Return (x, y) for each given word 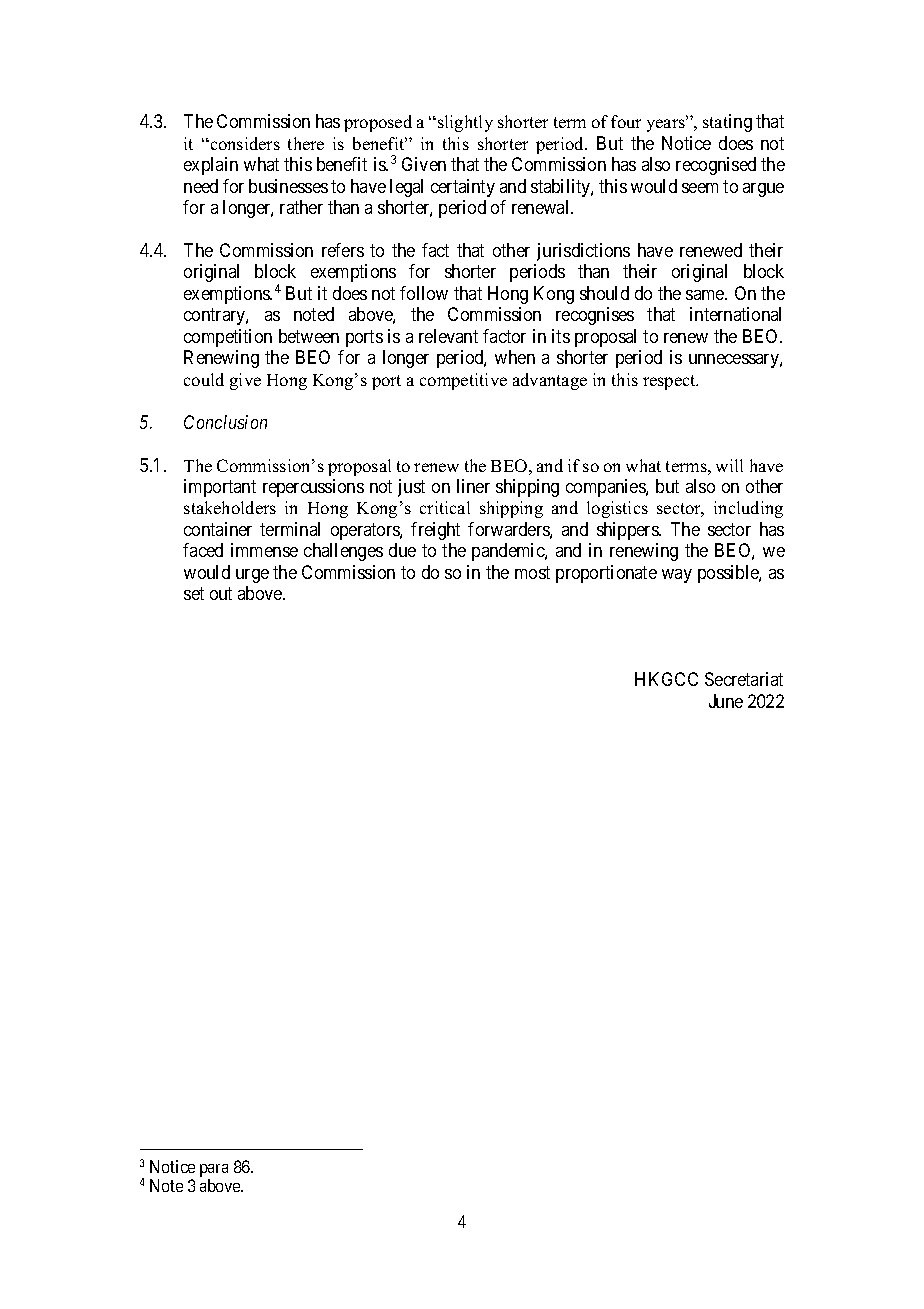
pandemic (509, 552)
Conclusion (225, 422)
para (214, 1172)
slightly (465, 123)
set (194, 593)
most (532, 572)
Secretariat (744, 679)
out (221, 593)
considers (244, 143)
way (677, 576)
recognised (716, 166)
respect (670, 382)
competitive (463, 381)
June (726, 701)
